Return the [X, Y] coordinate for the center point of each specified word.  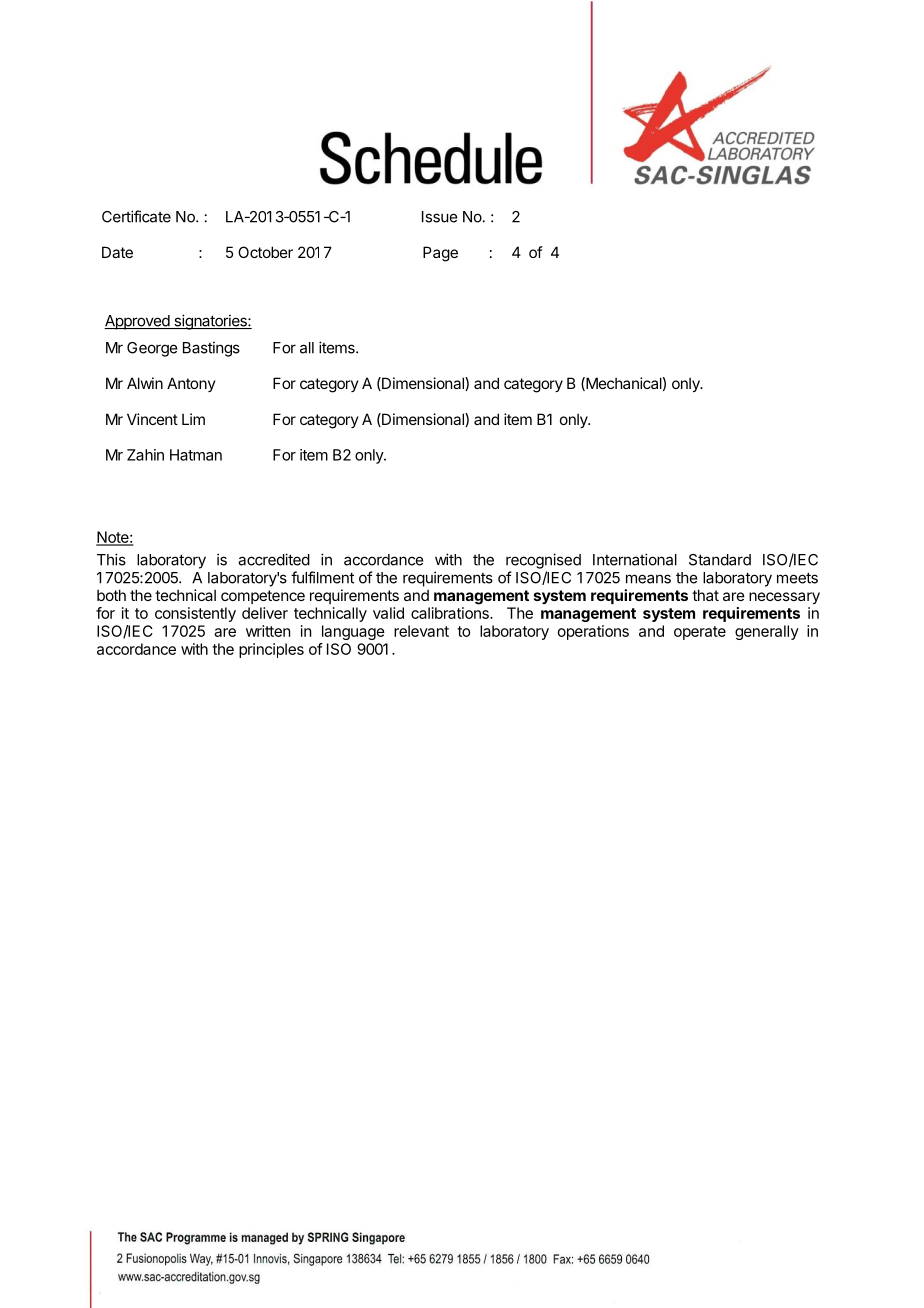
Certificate [136, 216]
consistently [195, 614]
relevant [421, 631]
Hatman [196, 455]
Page [440, 254]
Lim [193, 419]
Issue [439, 217]
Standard [720, 560]
